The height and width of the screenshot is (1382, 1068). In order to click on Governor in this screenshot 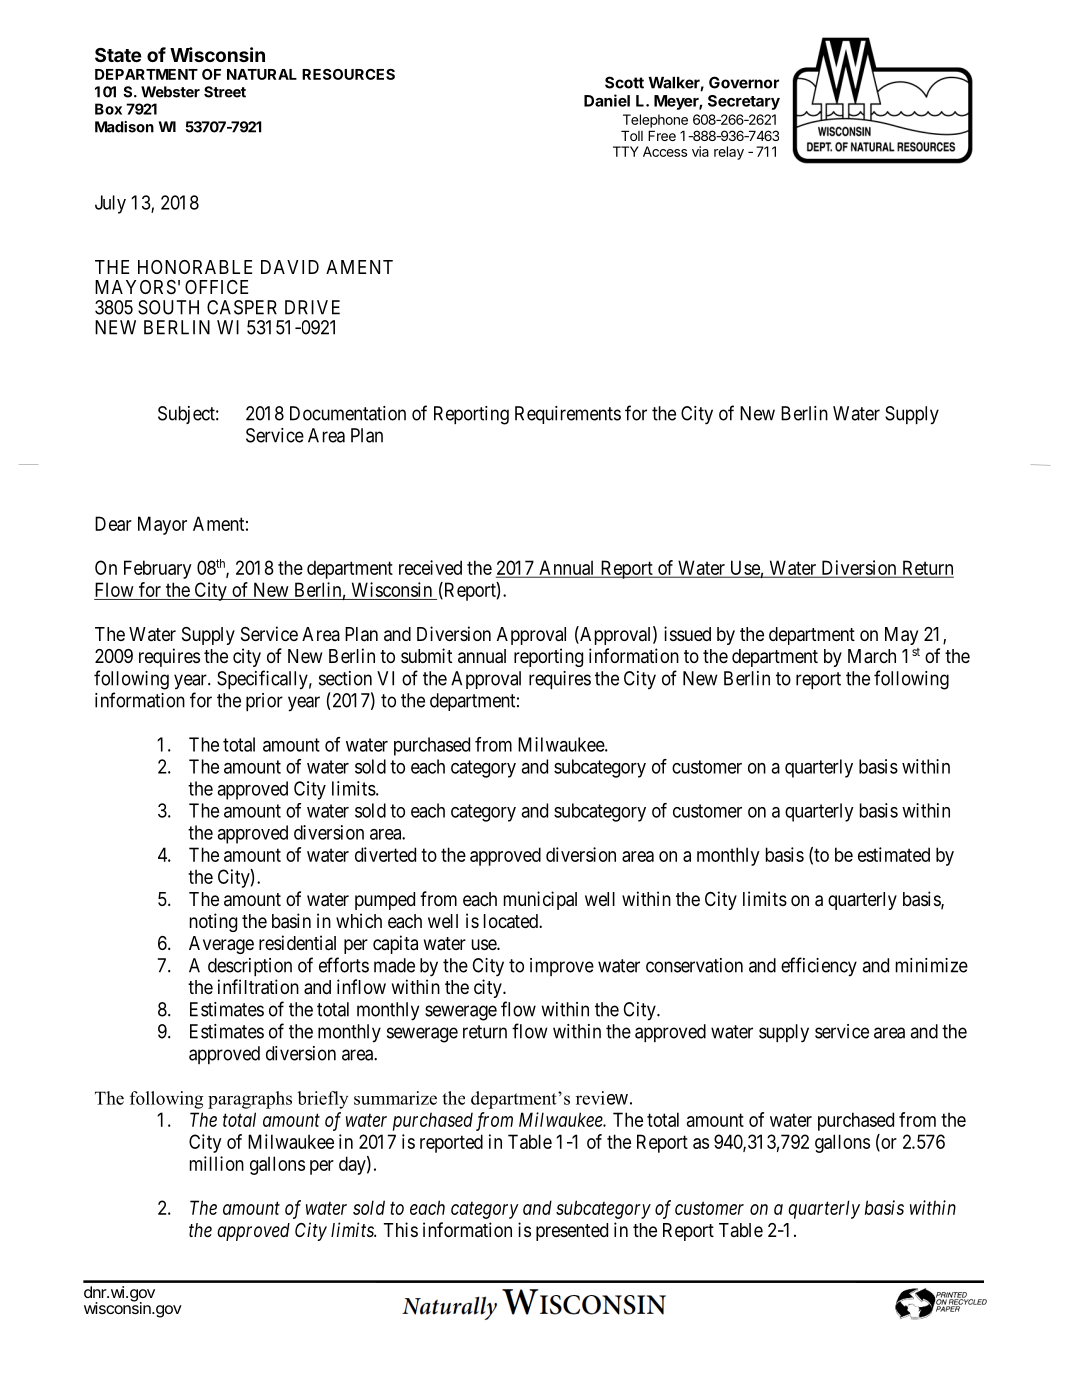, I will do `click(744, 82)`.
